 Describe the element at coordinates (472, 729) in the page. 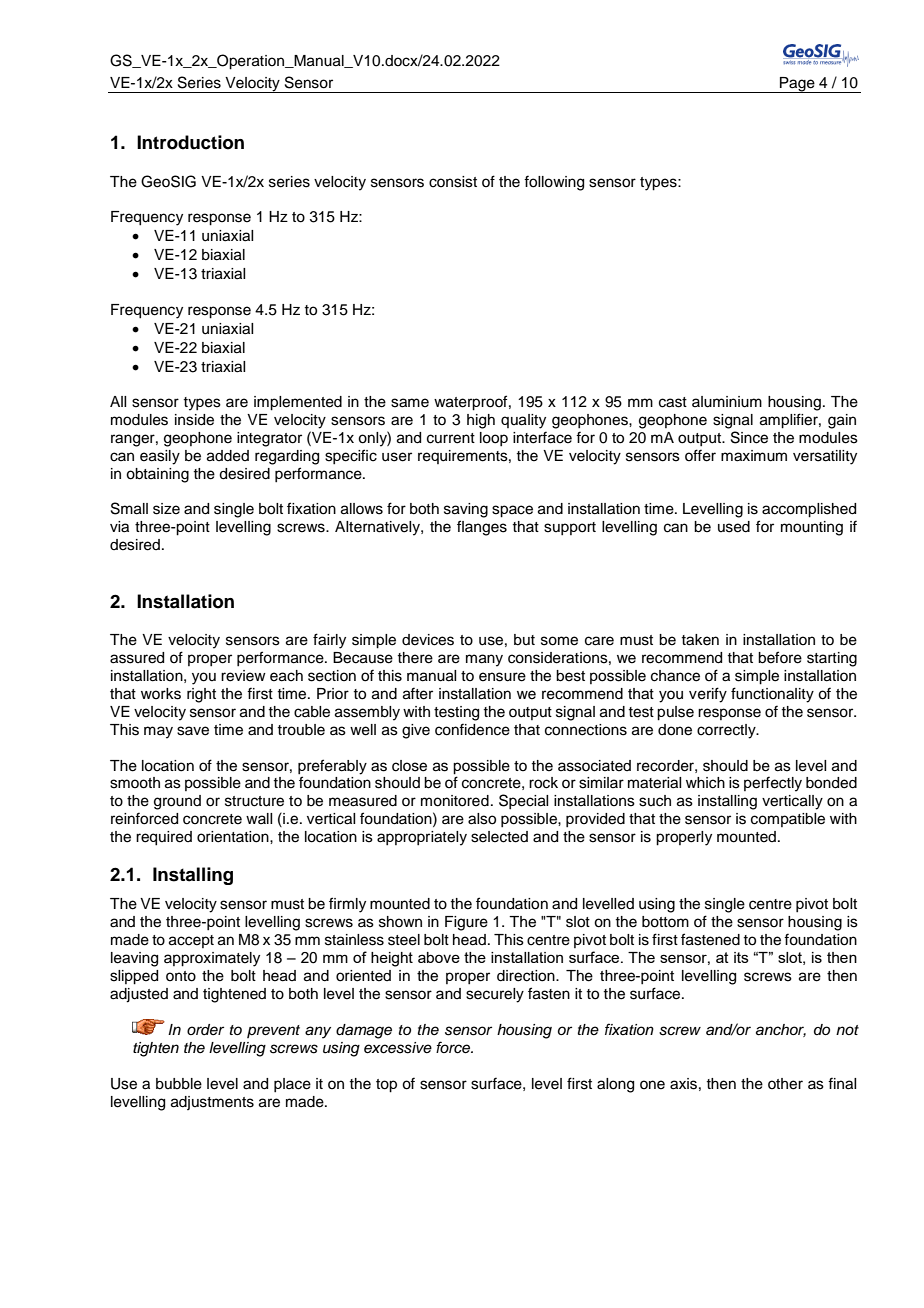

I see `confidence` at that location.
